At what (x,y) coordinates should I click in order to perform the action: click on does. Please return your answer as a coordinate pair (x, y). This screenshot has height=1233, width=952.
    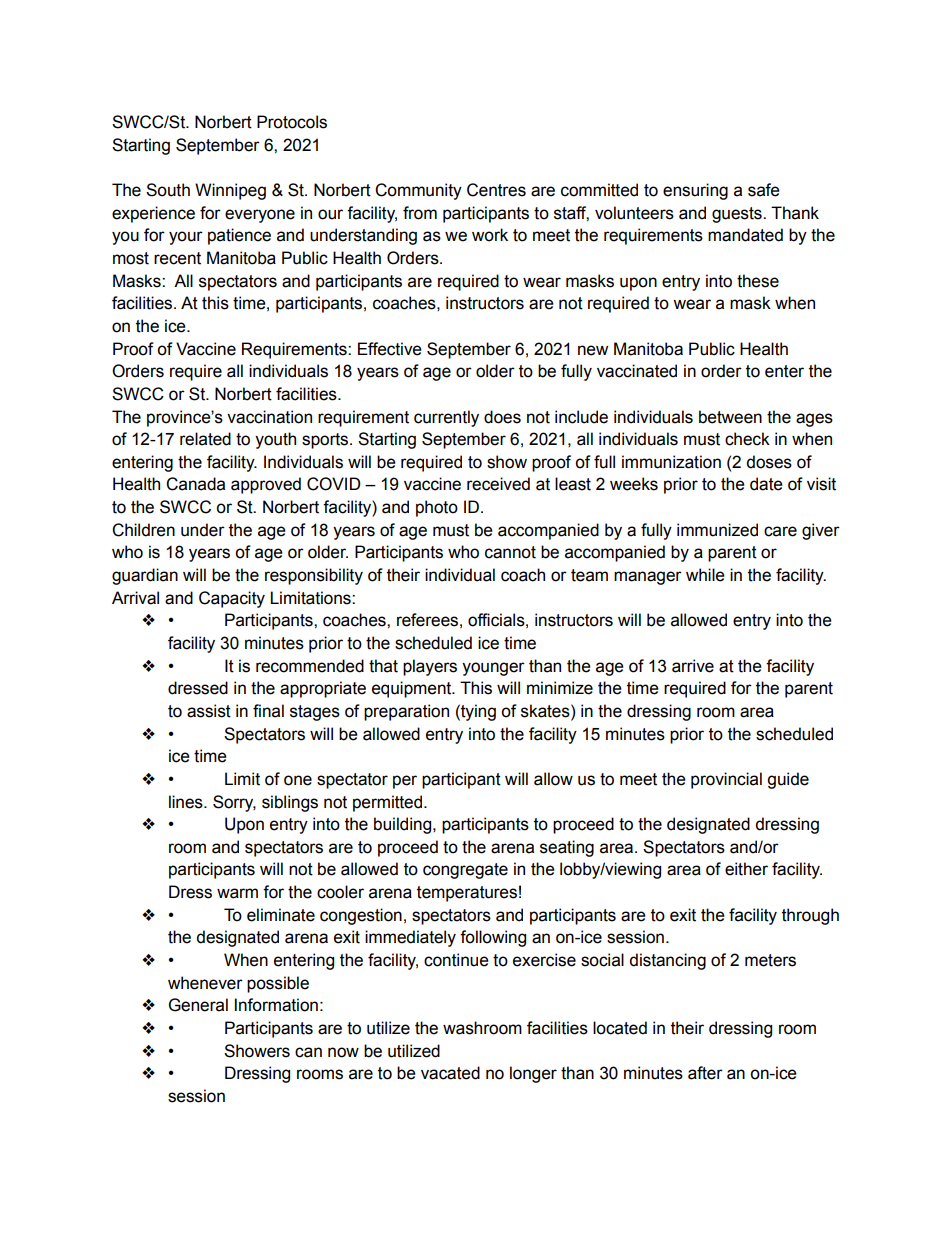
    Looking at the image, I should click on (502, 417).
